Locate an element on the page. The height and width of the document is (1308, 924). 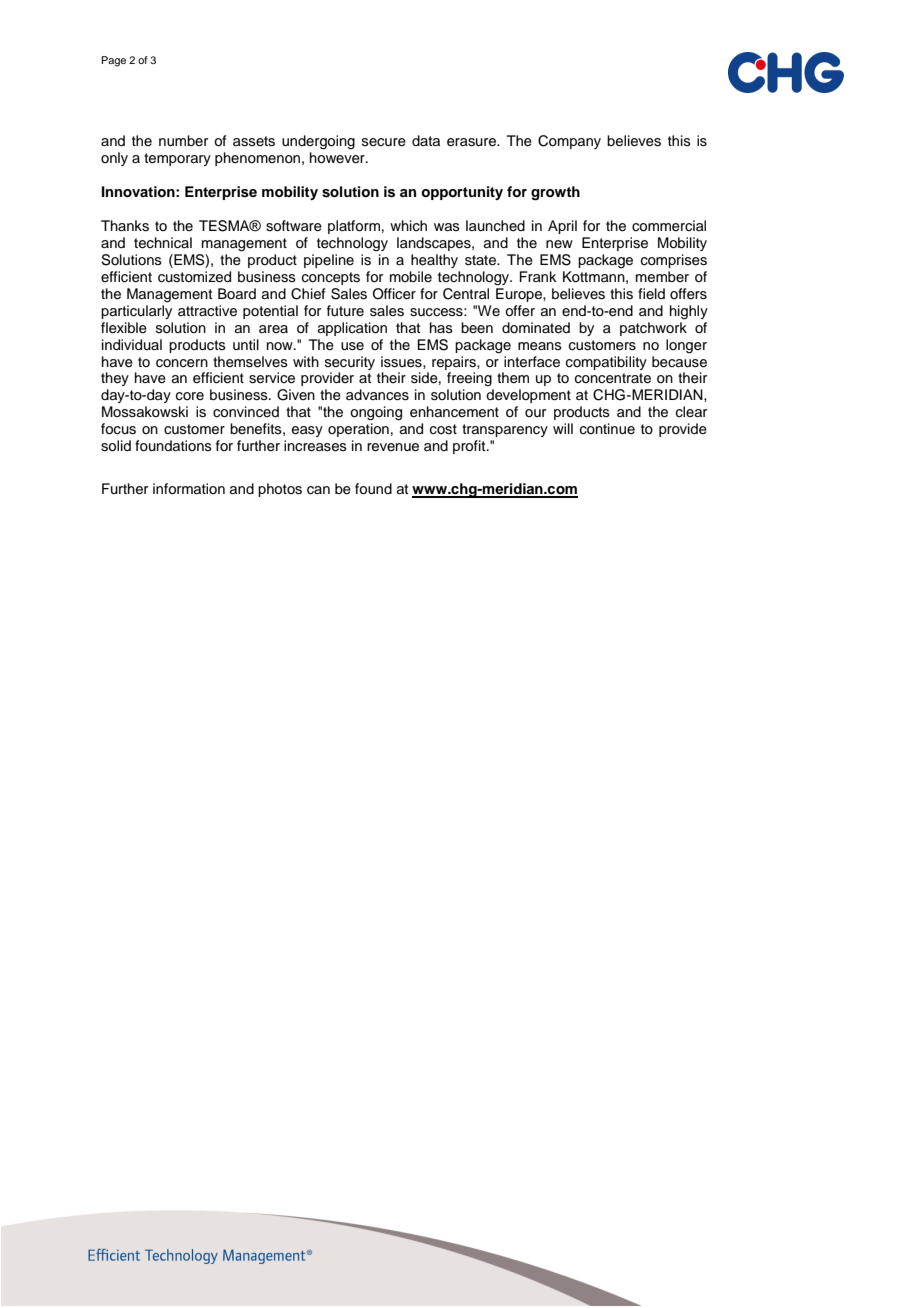
information is located at coordinates (189, 489).
